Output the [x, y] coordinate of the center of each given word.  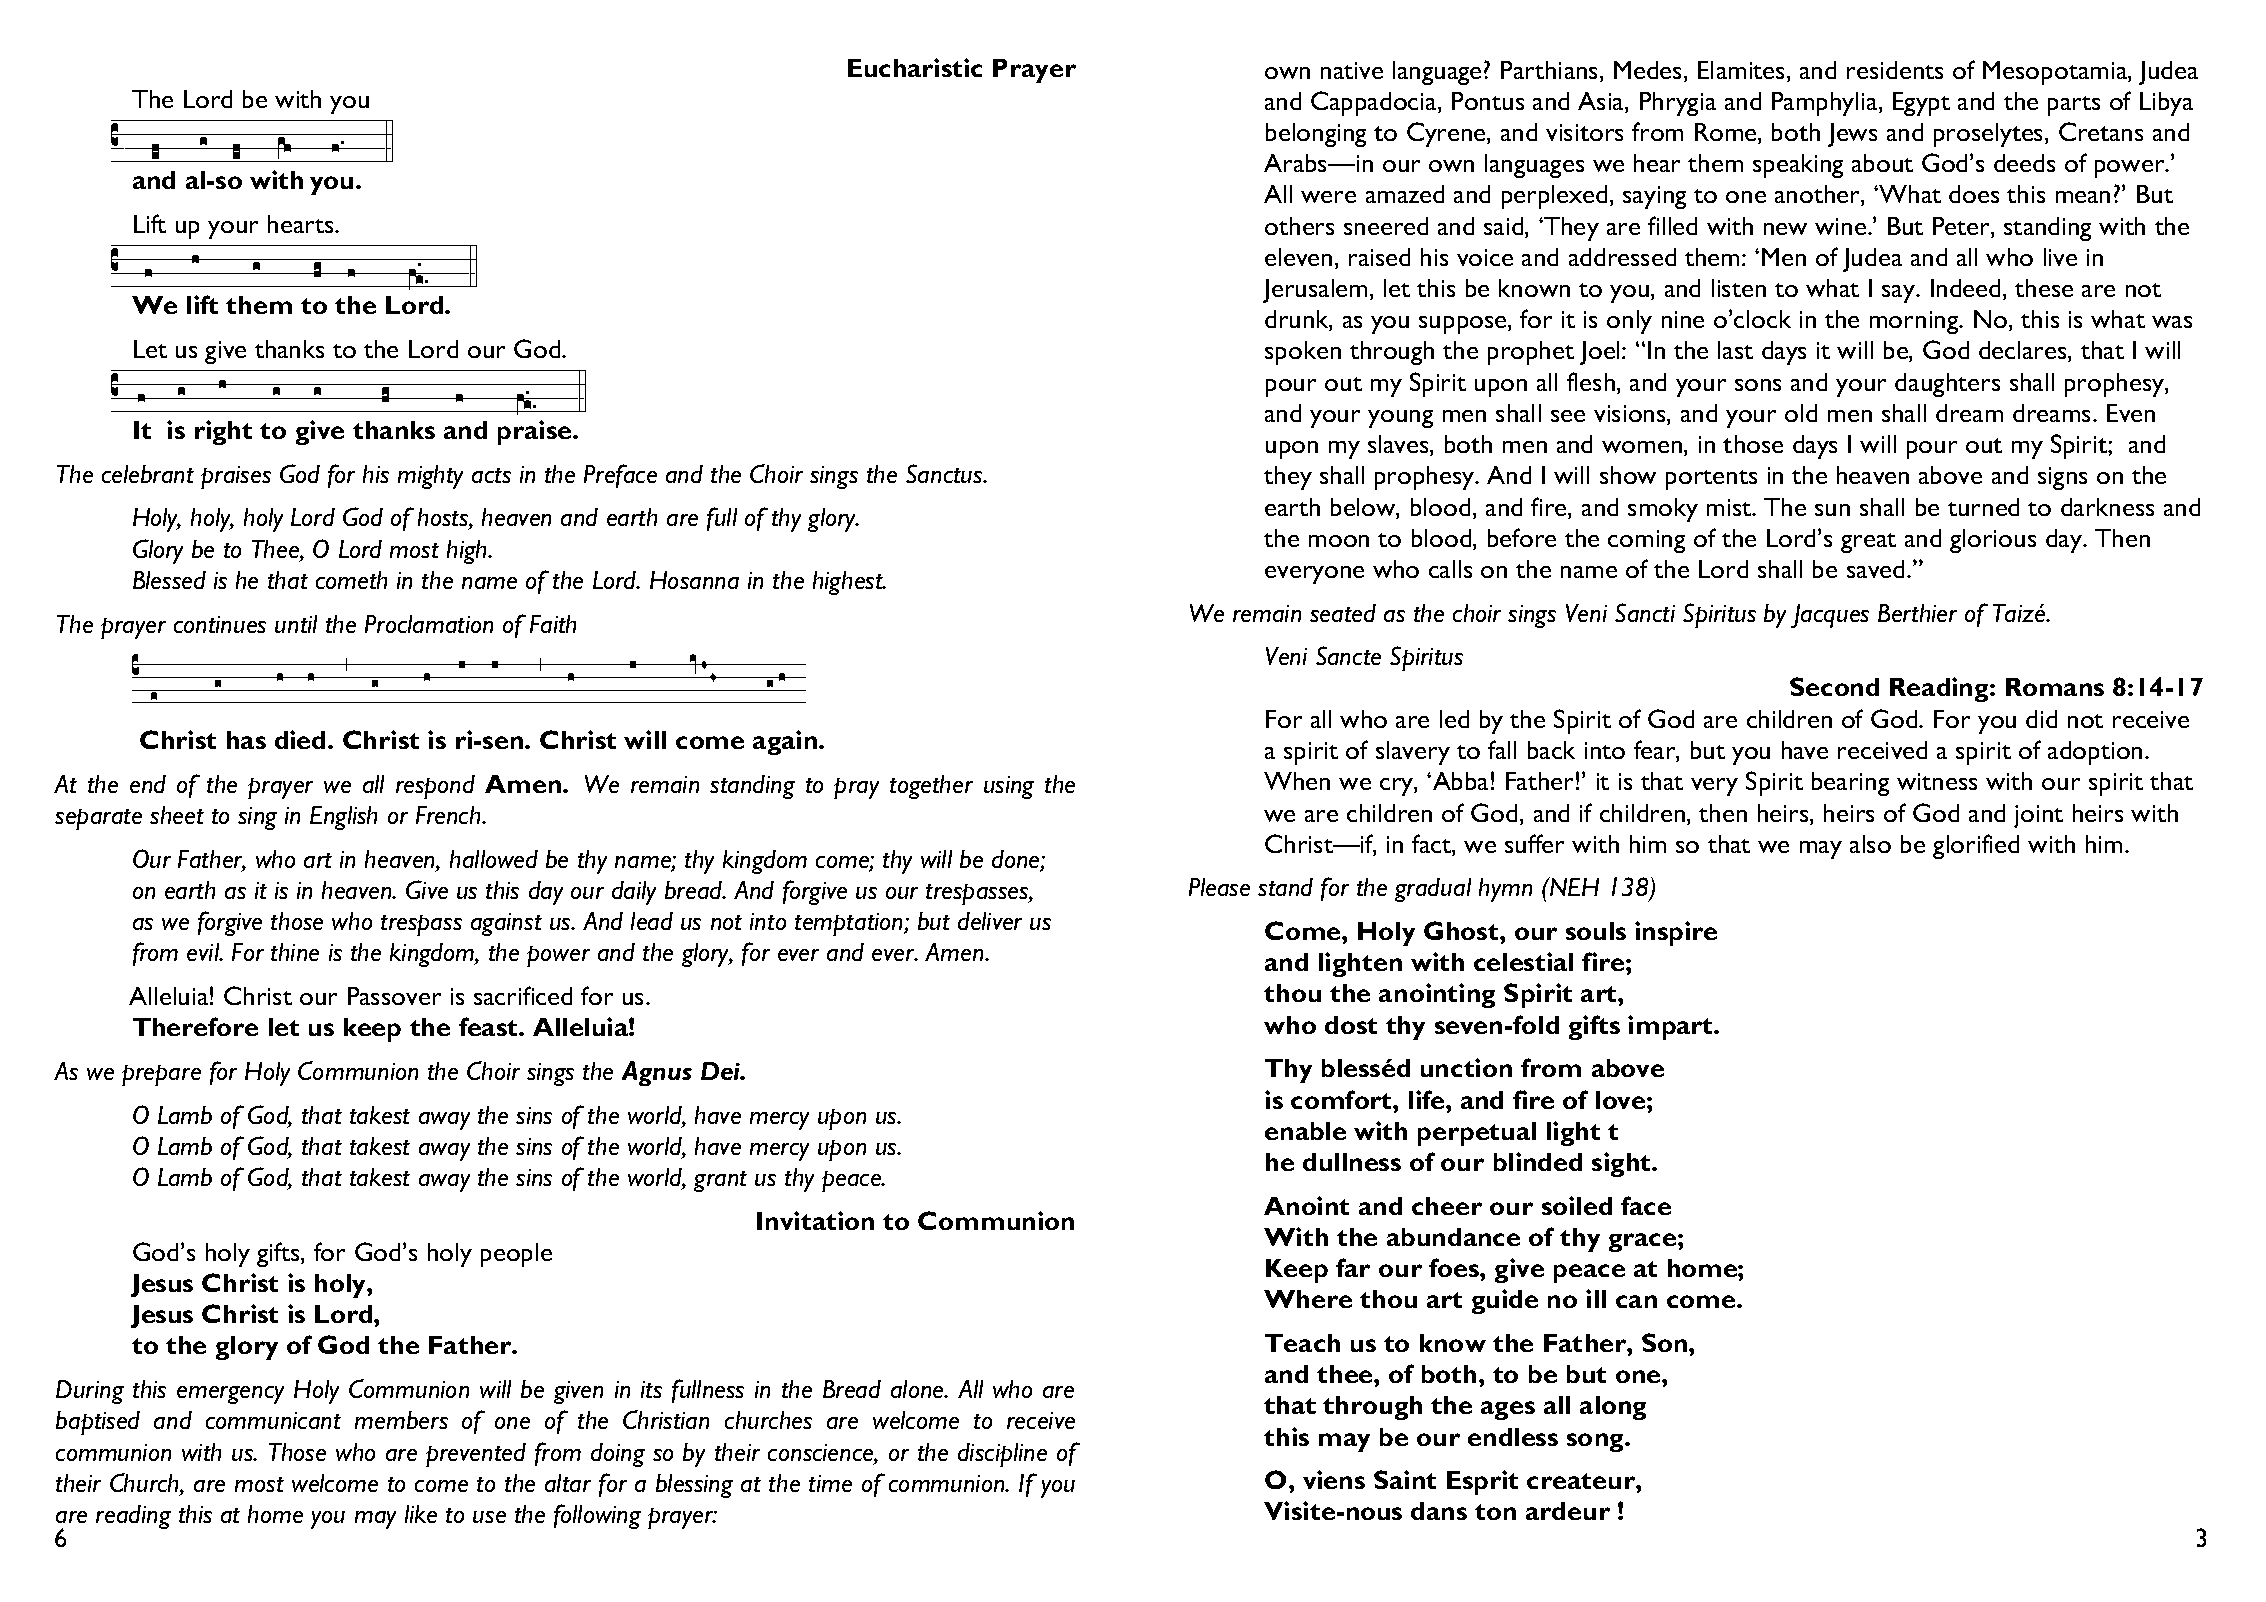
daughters [1947, 385]
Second [1834, 686]
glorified [1976, 846]
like [421, 1514]
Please [1219, 887]
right [223, 432]
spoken [1303, 353]
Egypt [1921, 104]
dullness [1352, 1162]
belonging [1316, 135]
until [296, 624]
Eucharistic [915, 67]
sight [1622, 1164]
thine [295, 952]
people [516, 1255]
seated [1343, 613]
